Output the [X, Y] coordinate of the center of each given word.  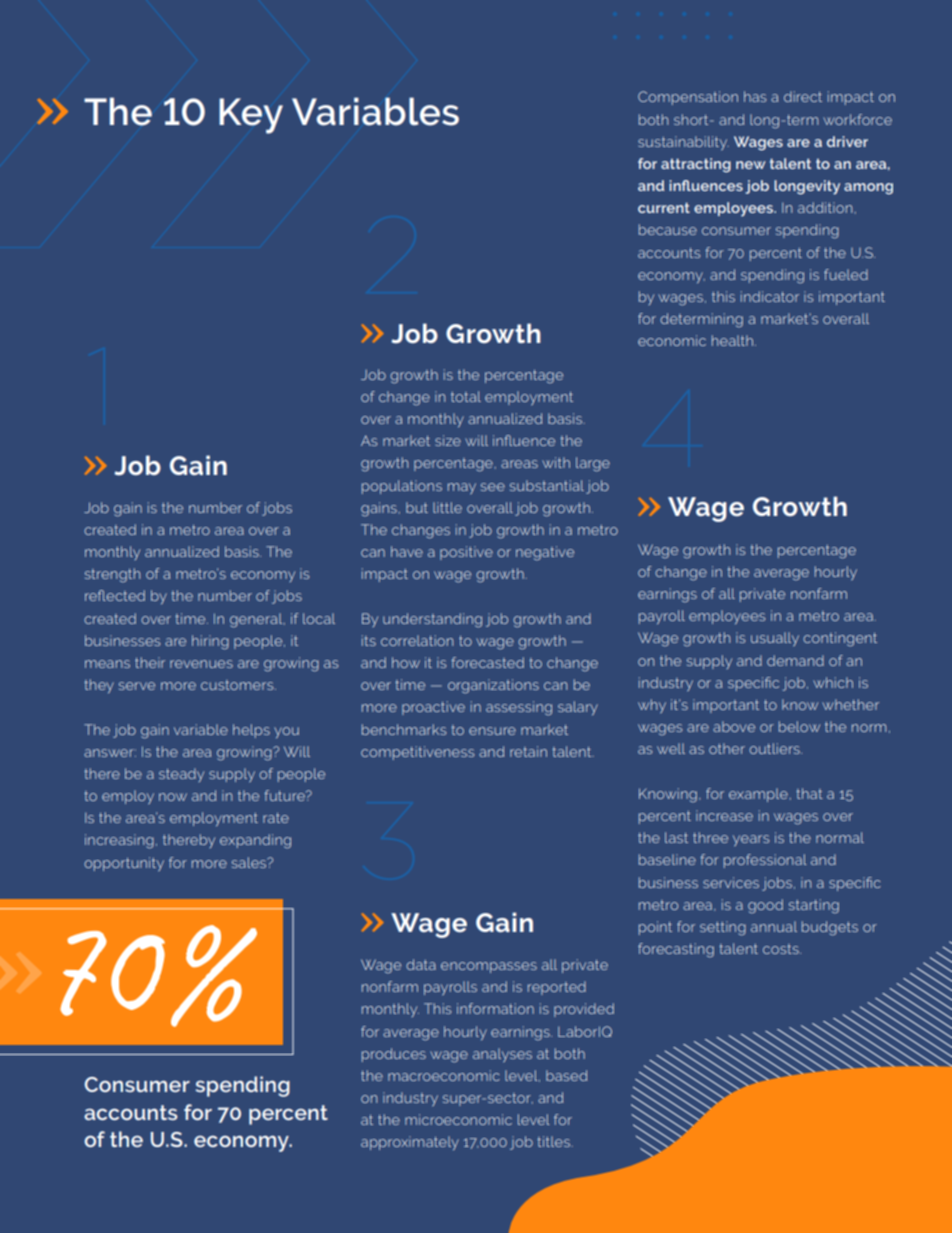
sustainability [683, 143]
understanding [432, 620]
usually [775, 639]
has [755, 96]
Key [251, 116]
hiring [210, 642]
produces [394, 1055]
